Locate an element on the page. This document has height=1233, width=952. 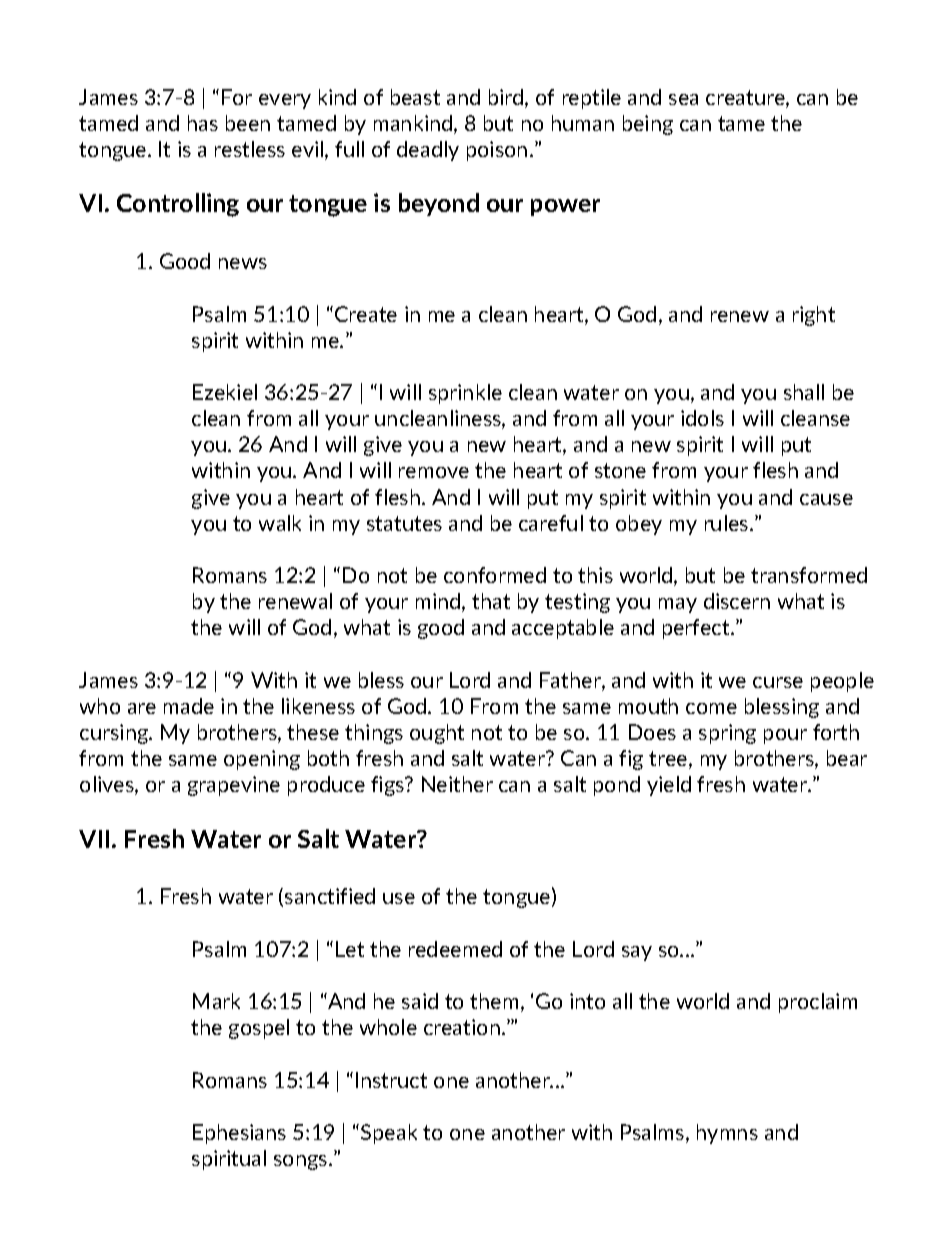
sprinkle is located at coordinates (465, 394).
